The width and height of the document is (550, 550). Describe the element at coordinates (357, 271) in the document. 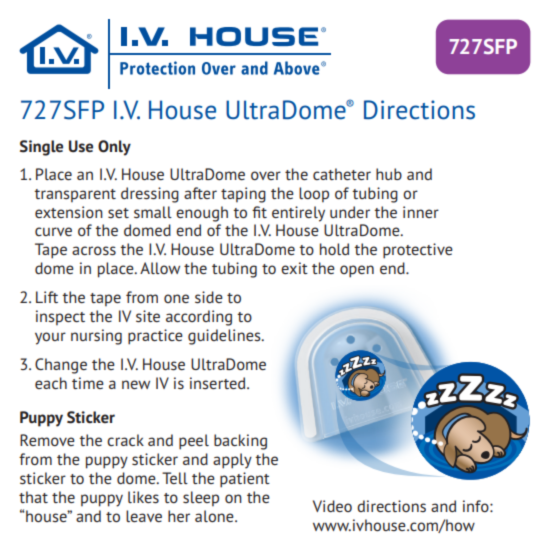

I see `open` at that location.
